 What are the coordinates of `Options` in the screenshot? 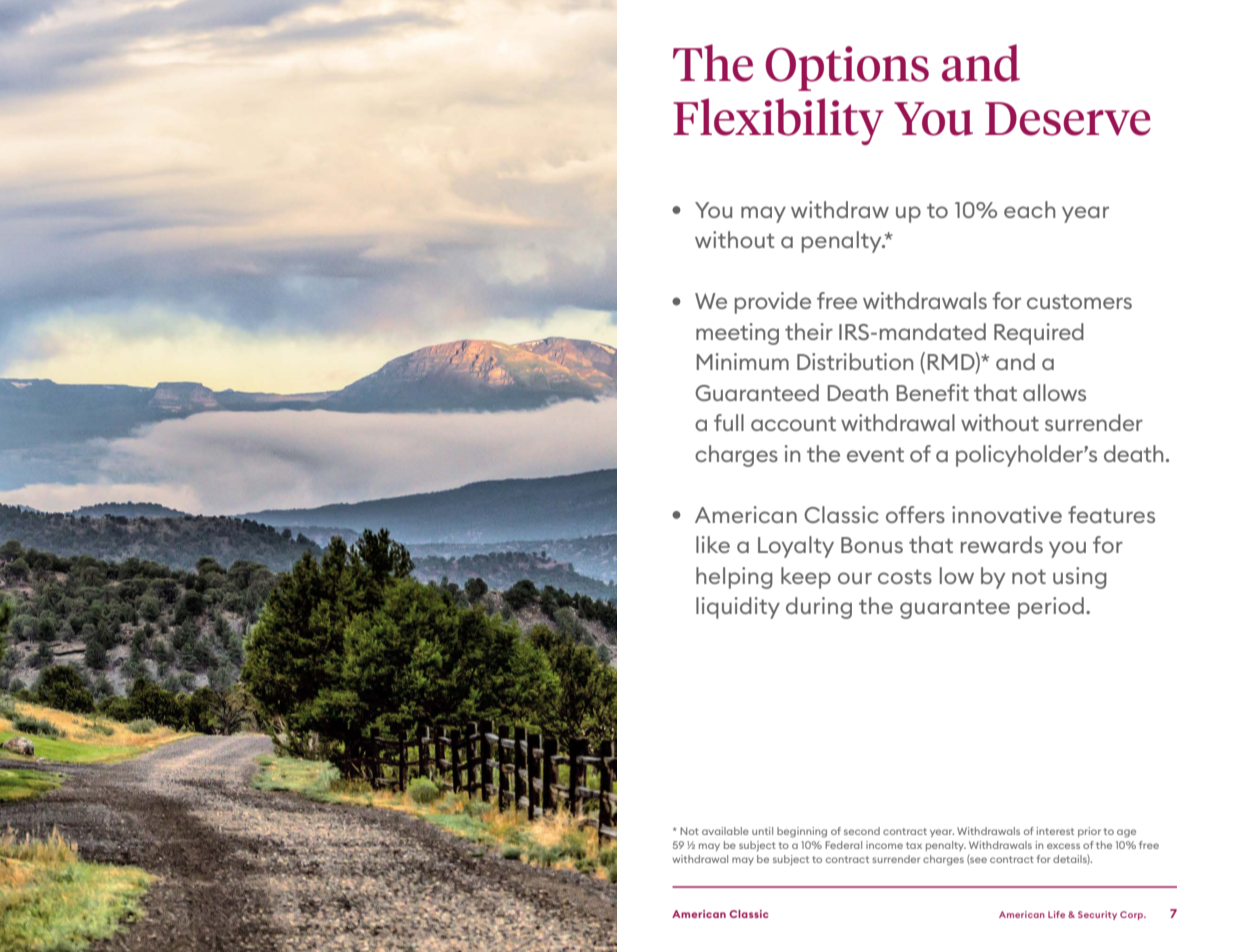 It's located at (847, 68).
